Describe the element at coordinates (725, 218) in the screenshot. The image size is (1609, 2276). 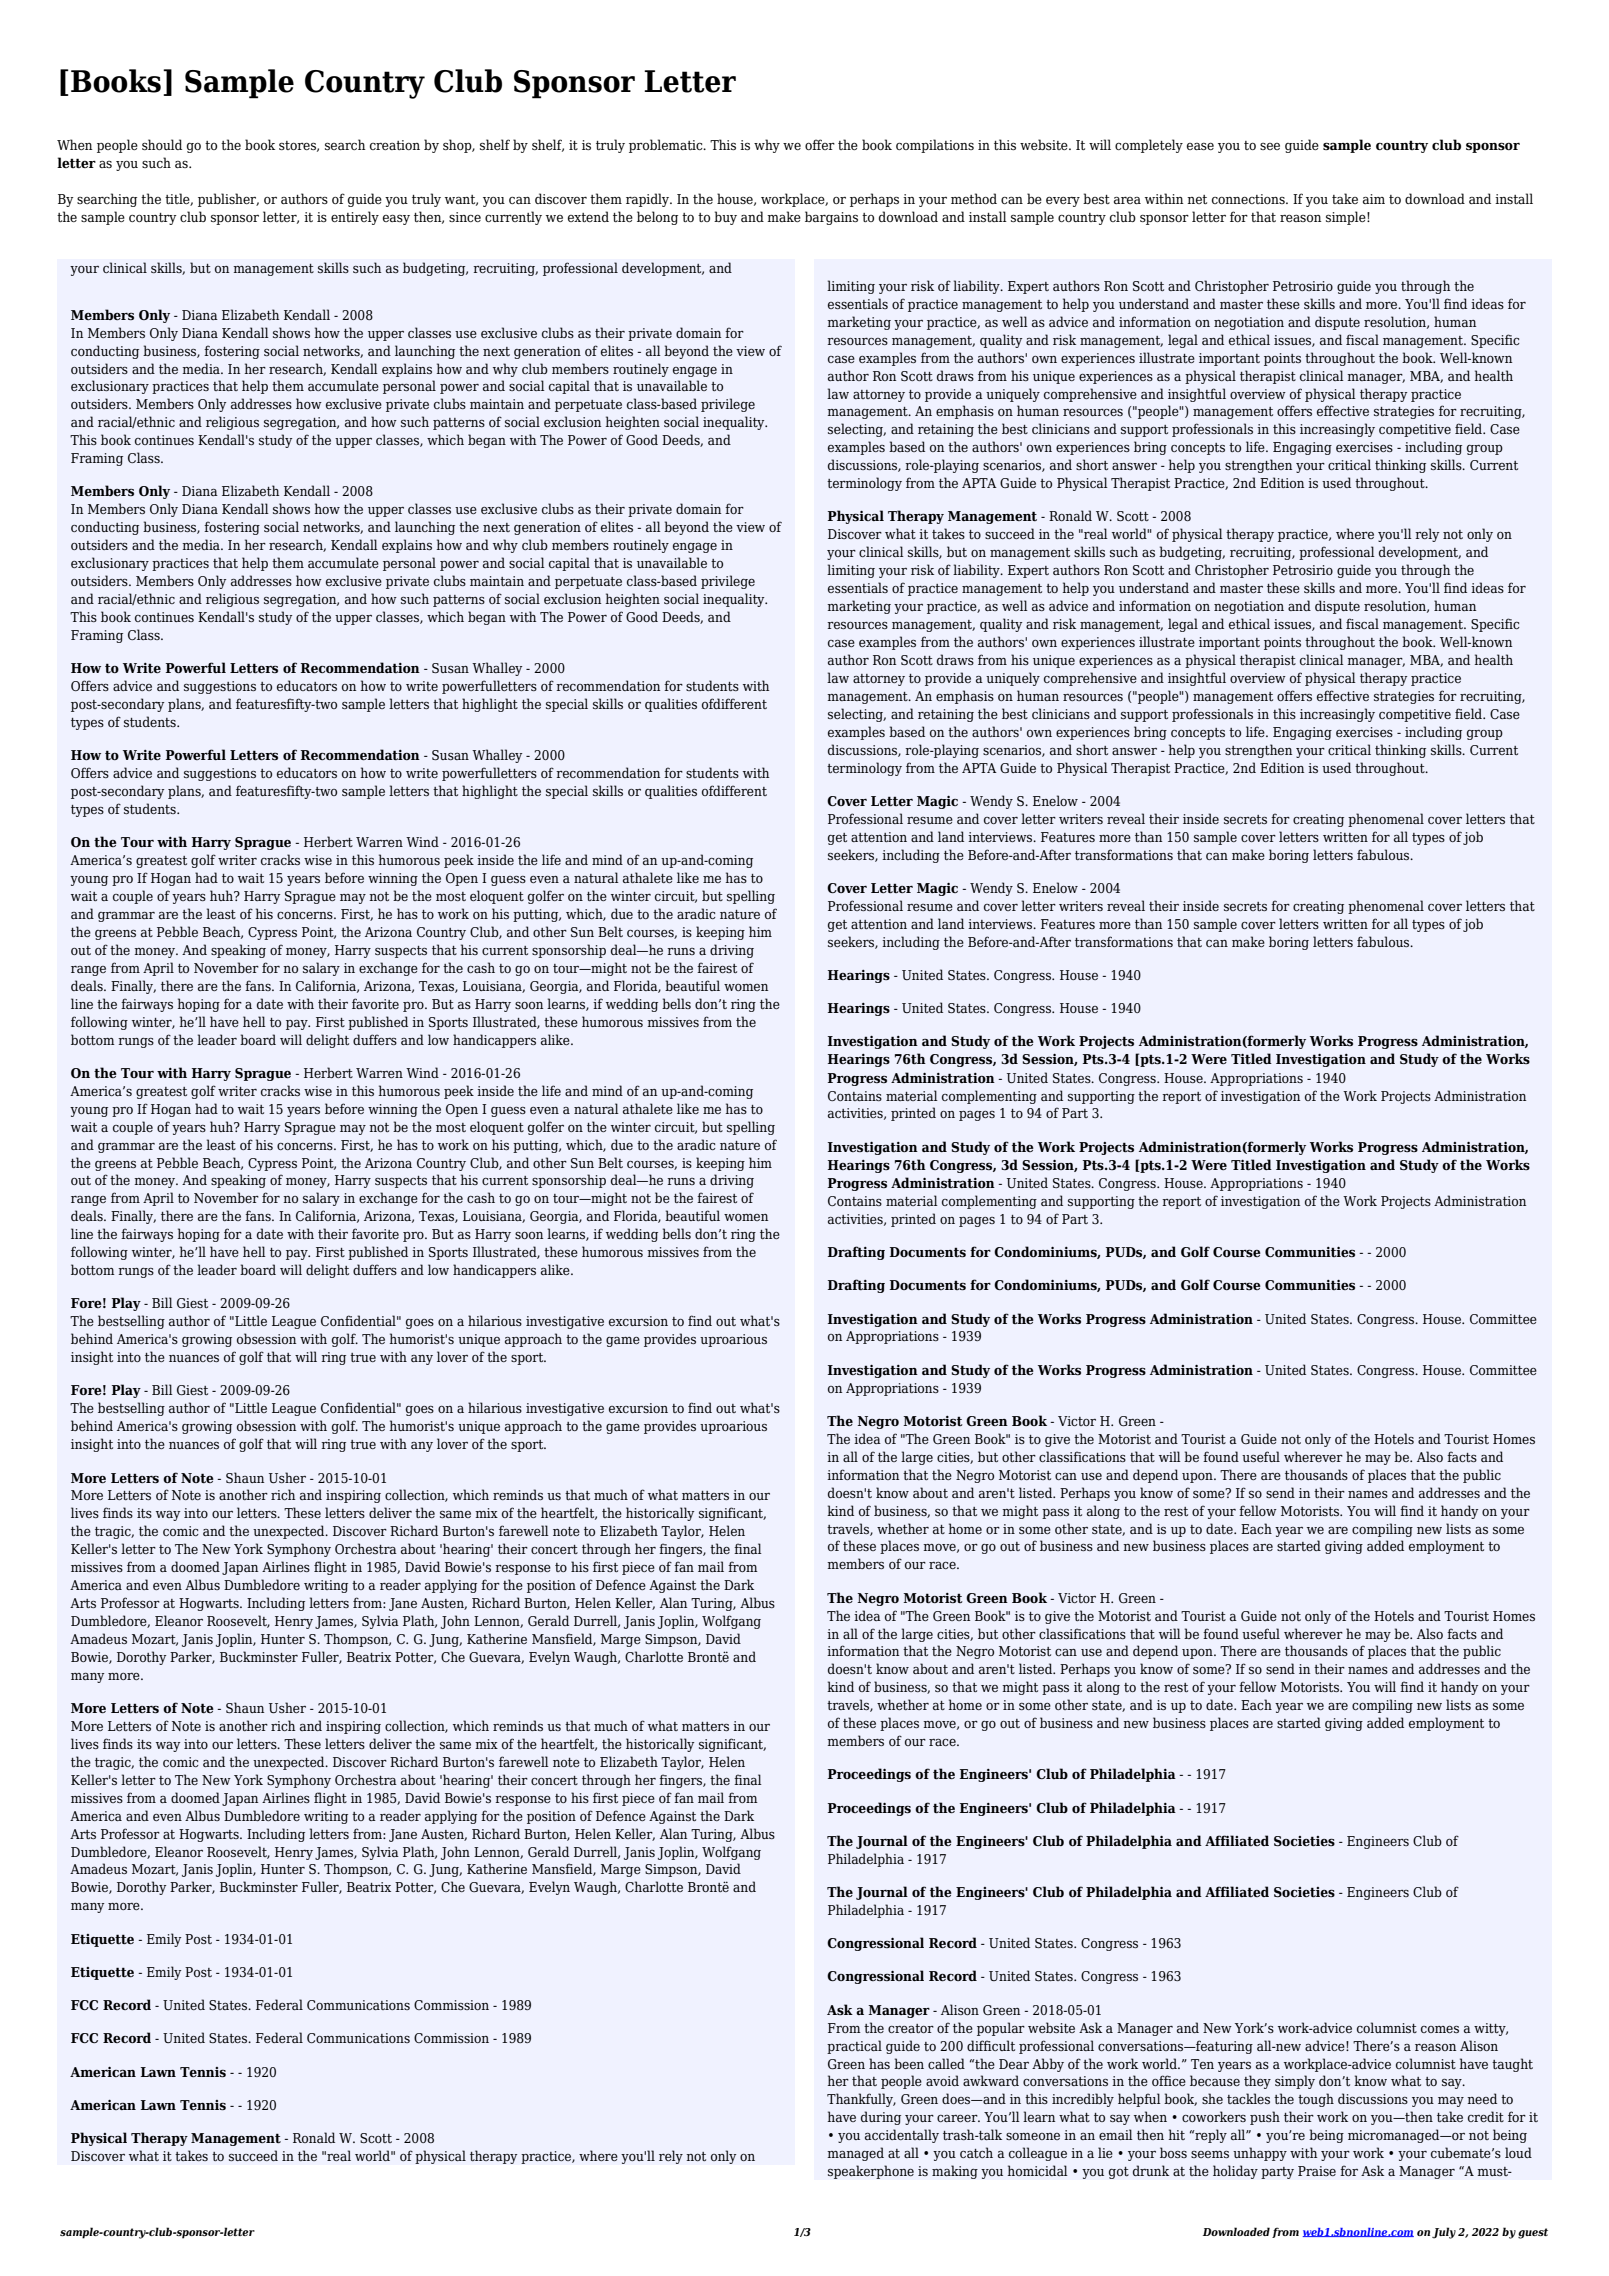
I see `buy` at that location.
